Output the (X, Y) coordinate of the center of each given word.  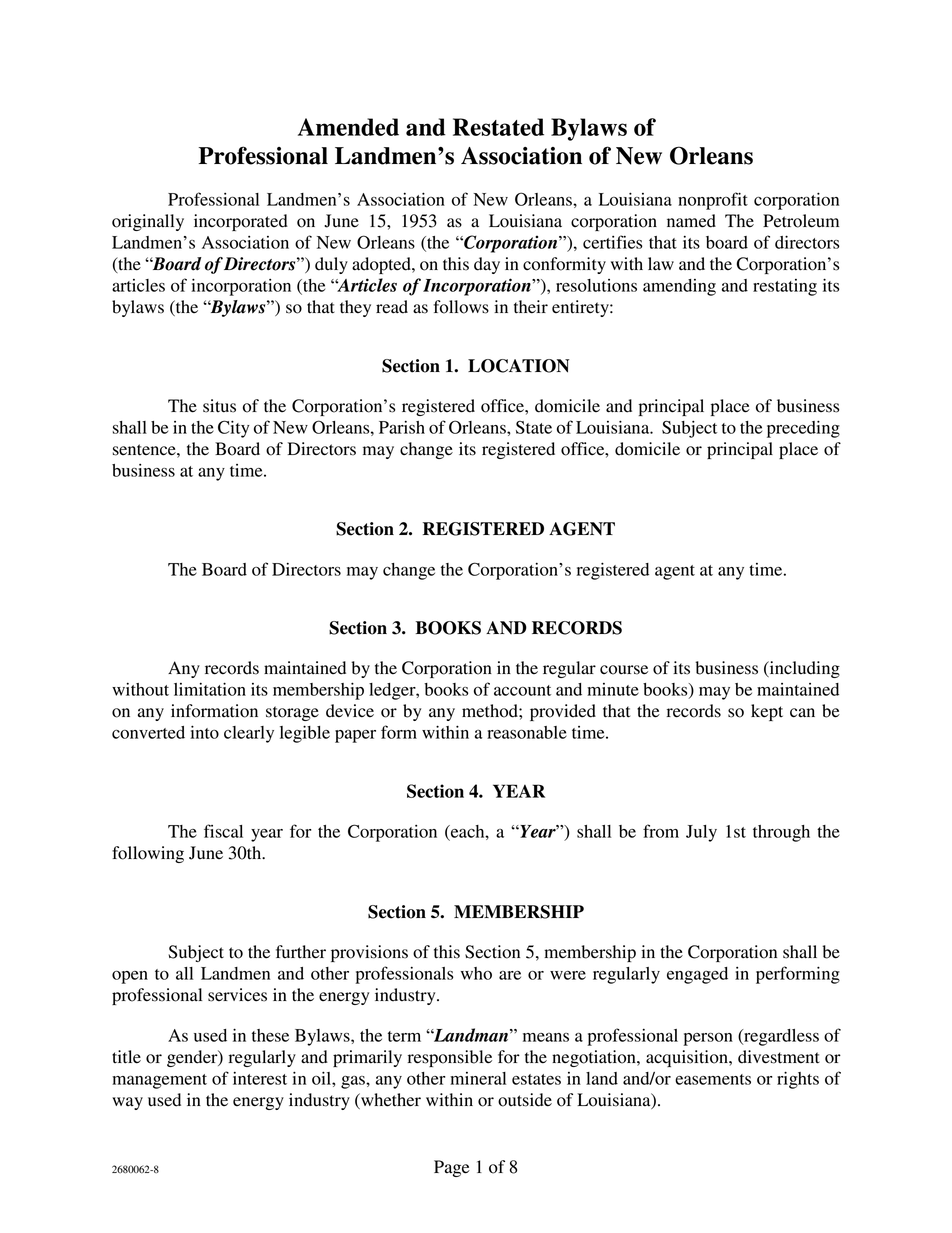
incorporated (241, 222)
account (522, 690)
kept (767, 712)
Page (452, 1168)
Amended (348, 127)
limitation (210, 689)
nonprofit (713, 201)
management (159, 1081)
